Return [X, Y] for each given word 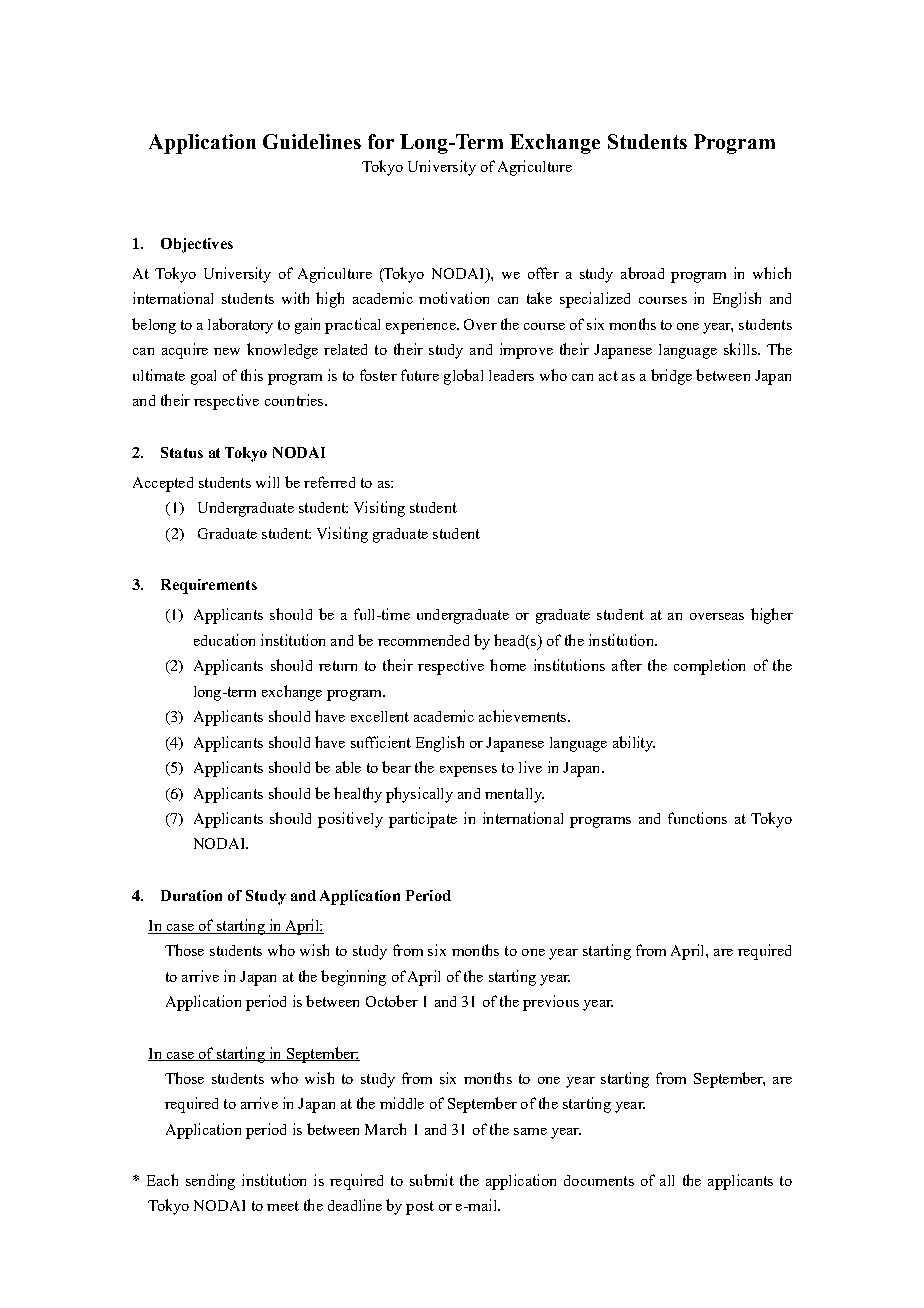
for [381, 141]
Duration [191, 895]
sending [210, 1182]
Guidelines [312, 141]
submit [432, 1180]
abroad [642, 273]
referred [329, 482]
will [267, 482]
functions [697, 818]
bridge [671, 377]
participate [423, 820]
